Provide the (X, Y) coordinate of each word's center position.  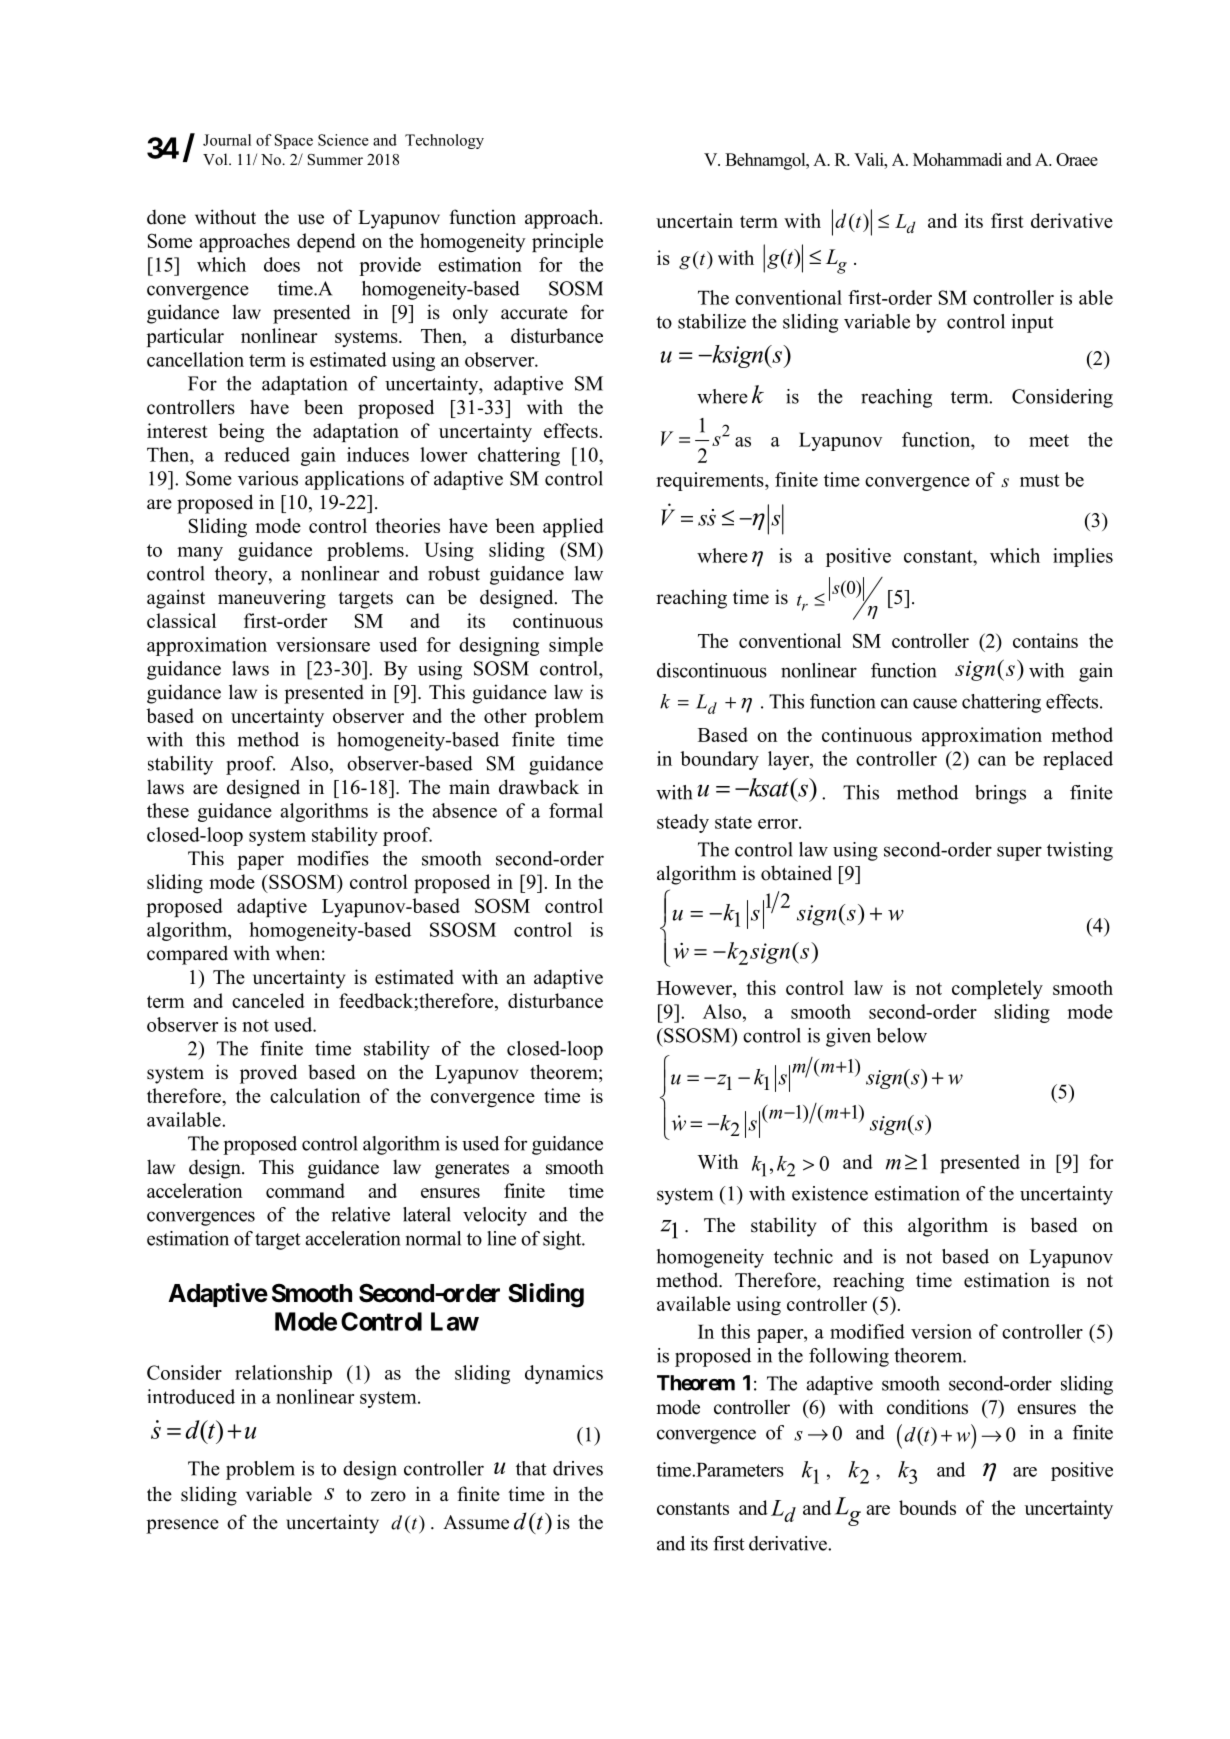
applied (573, 527)
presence (182, 1526)
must (1039, 480)
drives (578, 1468)
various (268, 478)
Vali (870, 159)
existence (830, 1193)
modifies (333, 858)
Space (294, 141)
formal (576, 810)
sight (563, 1240)
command (305, 1190)
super (1019, 853)
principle (567, 242)
